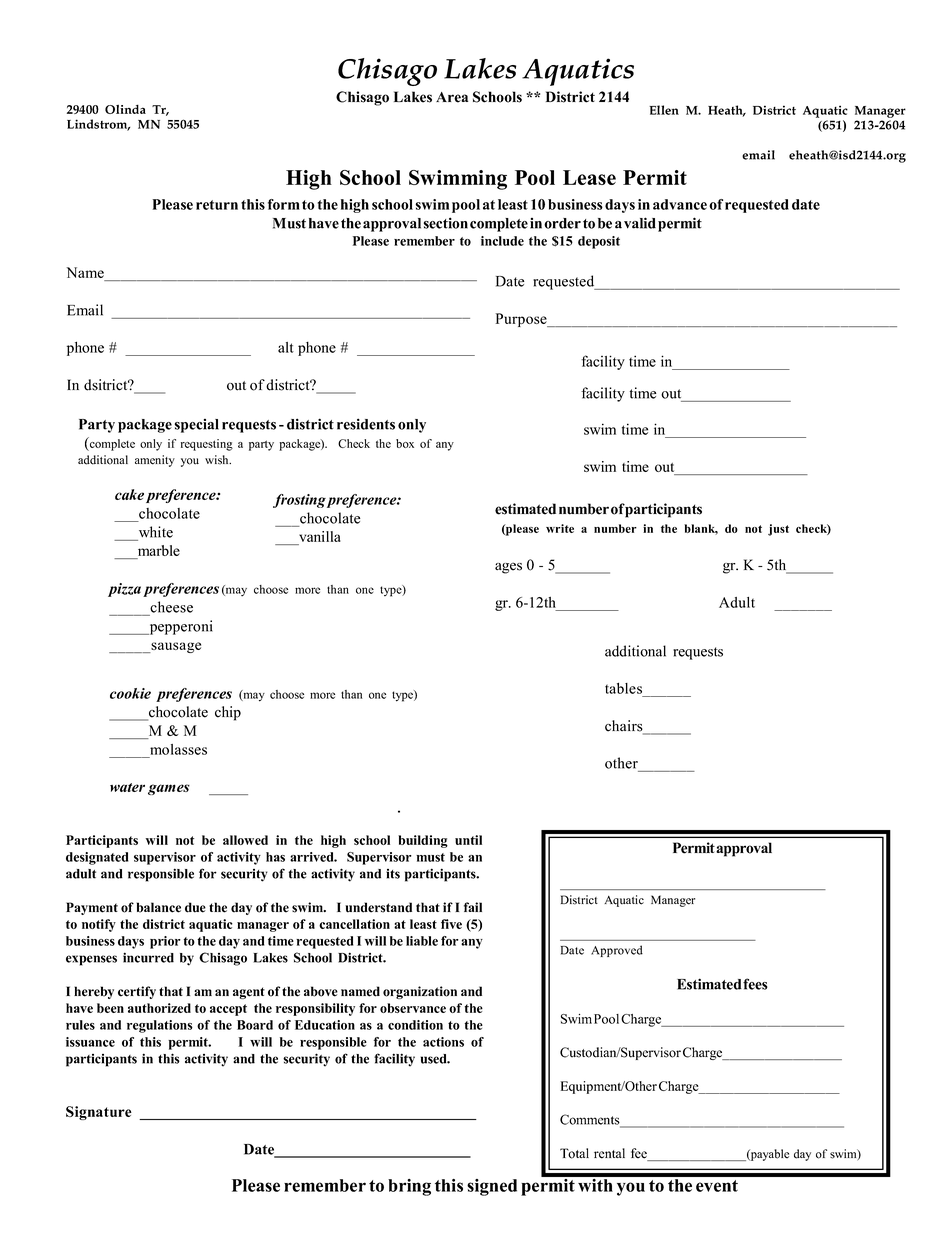  What do you see at coordinates (778, 530) in the page?
I see `just` at bounding box center [778, 530].
